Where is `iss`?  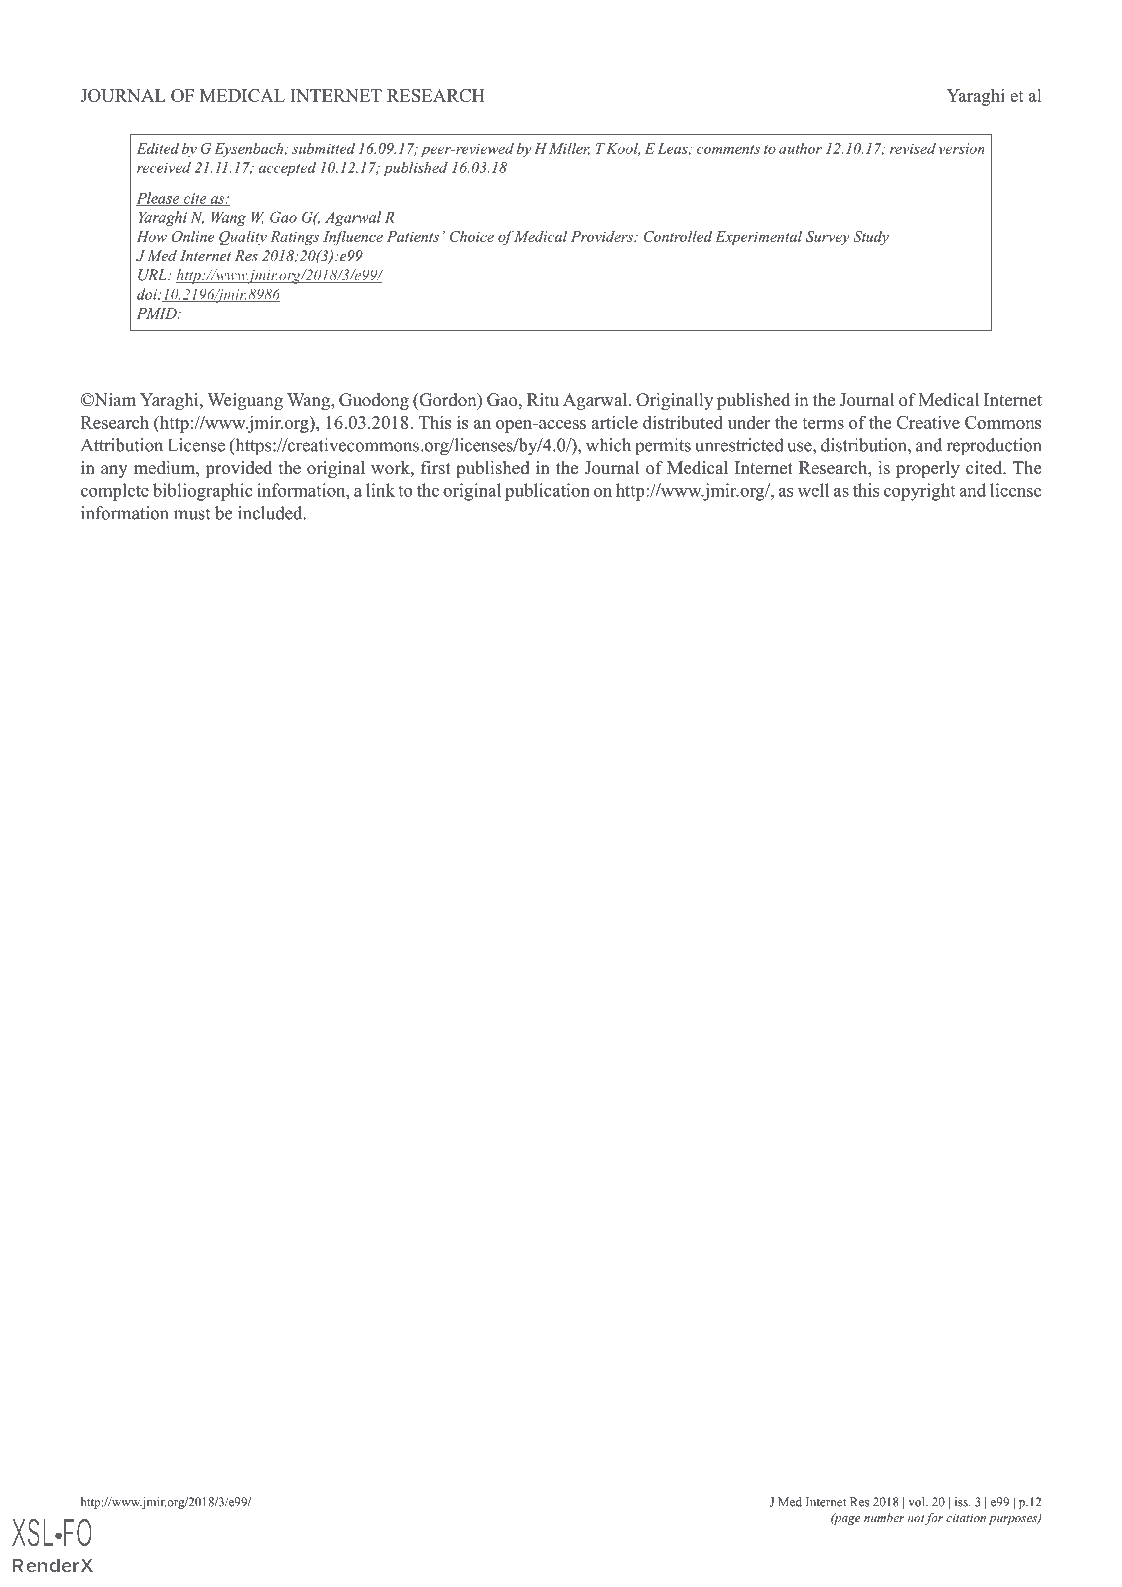
iss is located at coordinates (962, 1502).
